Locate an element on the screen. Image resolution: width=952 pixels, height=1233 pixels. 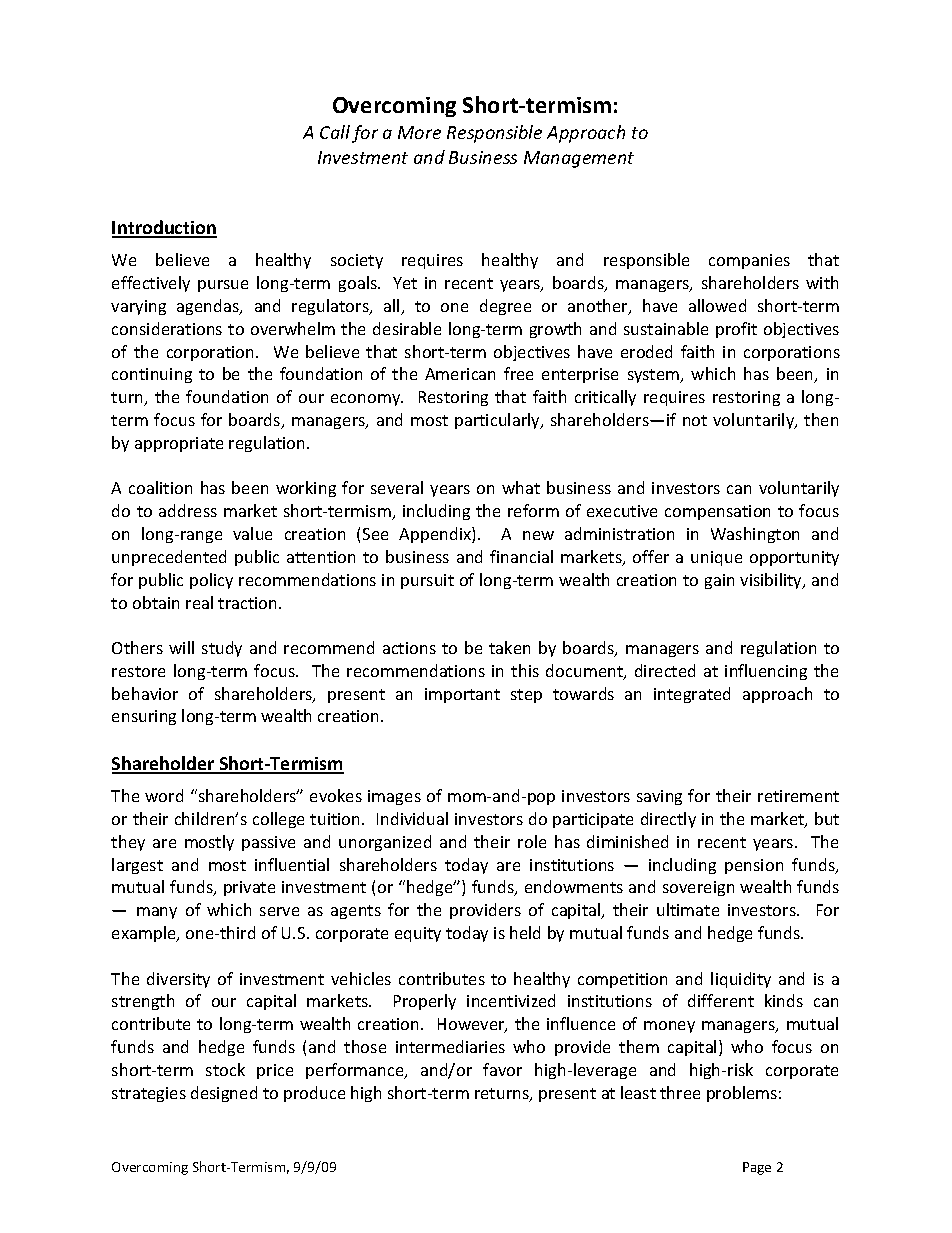
More is located at coordinates (419, 132).
